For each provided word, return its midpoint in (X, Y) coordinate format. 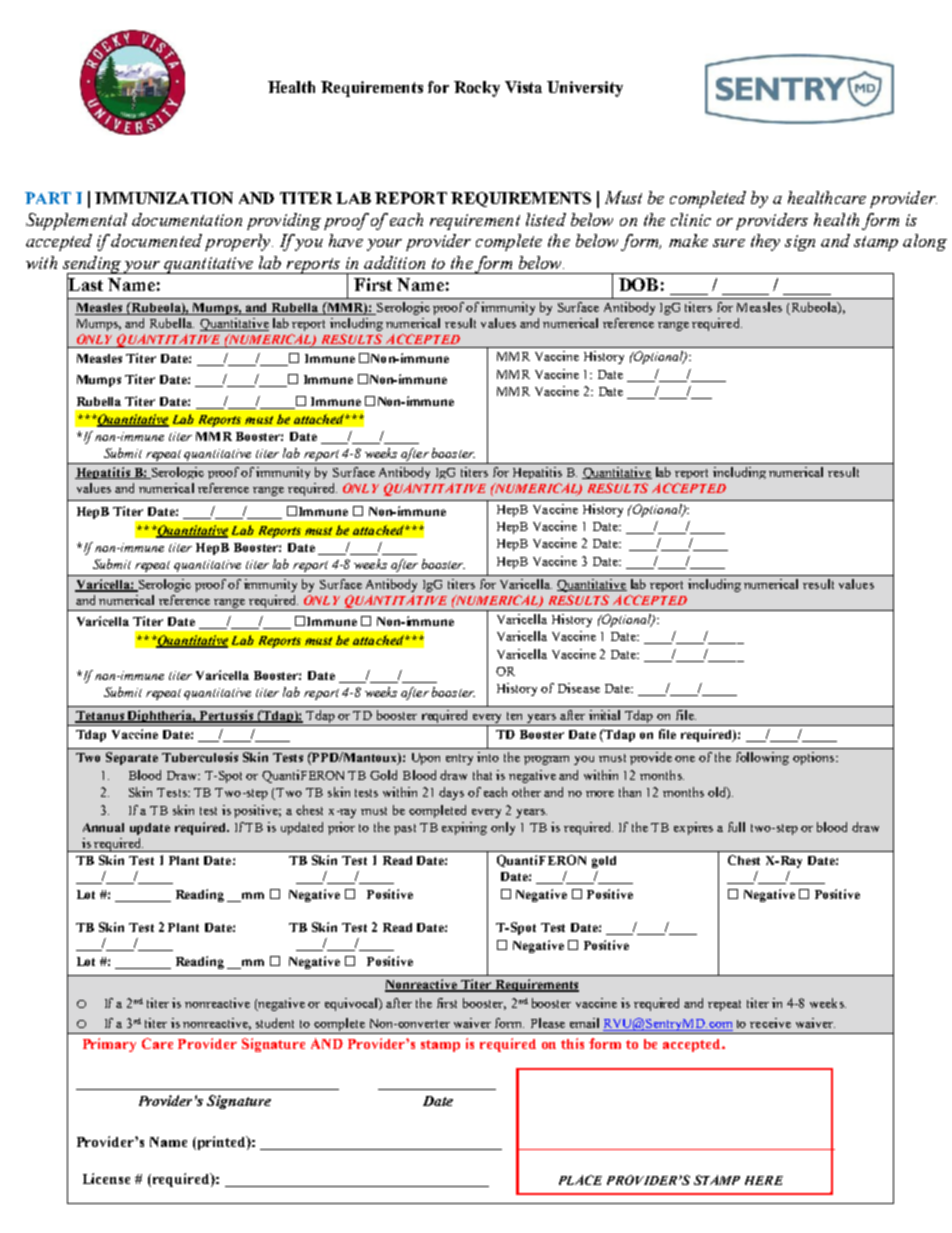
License (106, 1178)
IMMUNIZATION (164, 198)
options (815, 758)
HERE (764, 1180)
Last (85, 285)
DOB (638, 284)
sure (729, 243)
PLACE (580, 1180)
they (765, 242)
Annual (103, 827)
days (451, 793)
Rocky (477, 89)
